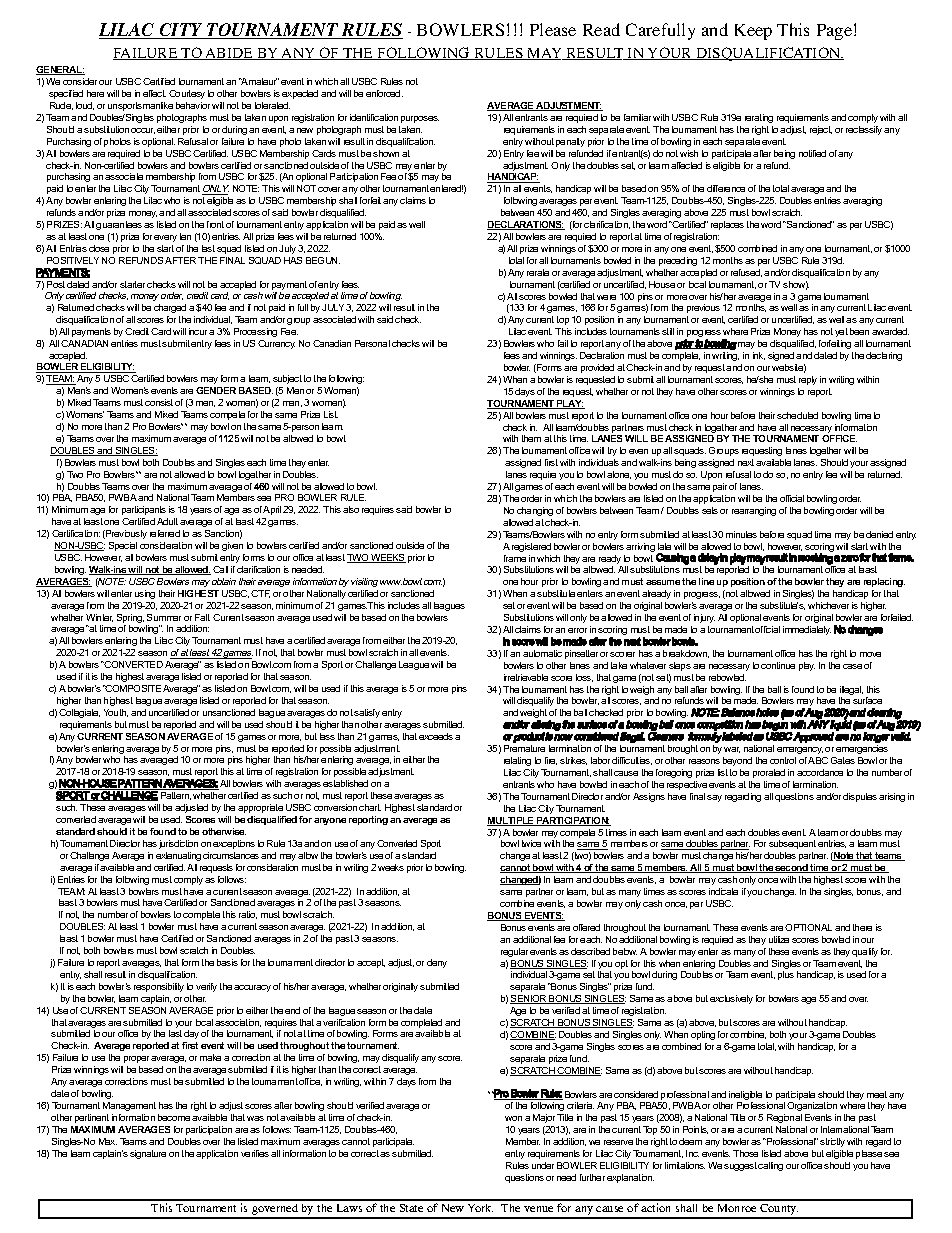 Image resolution: width=952 pixels, height=1233 pixels. What do you see at coordinates (514, 952) in the screenshot?
I see `regular` at bounding box center [514, 952].
